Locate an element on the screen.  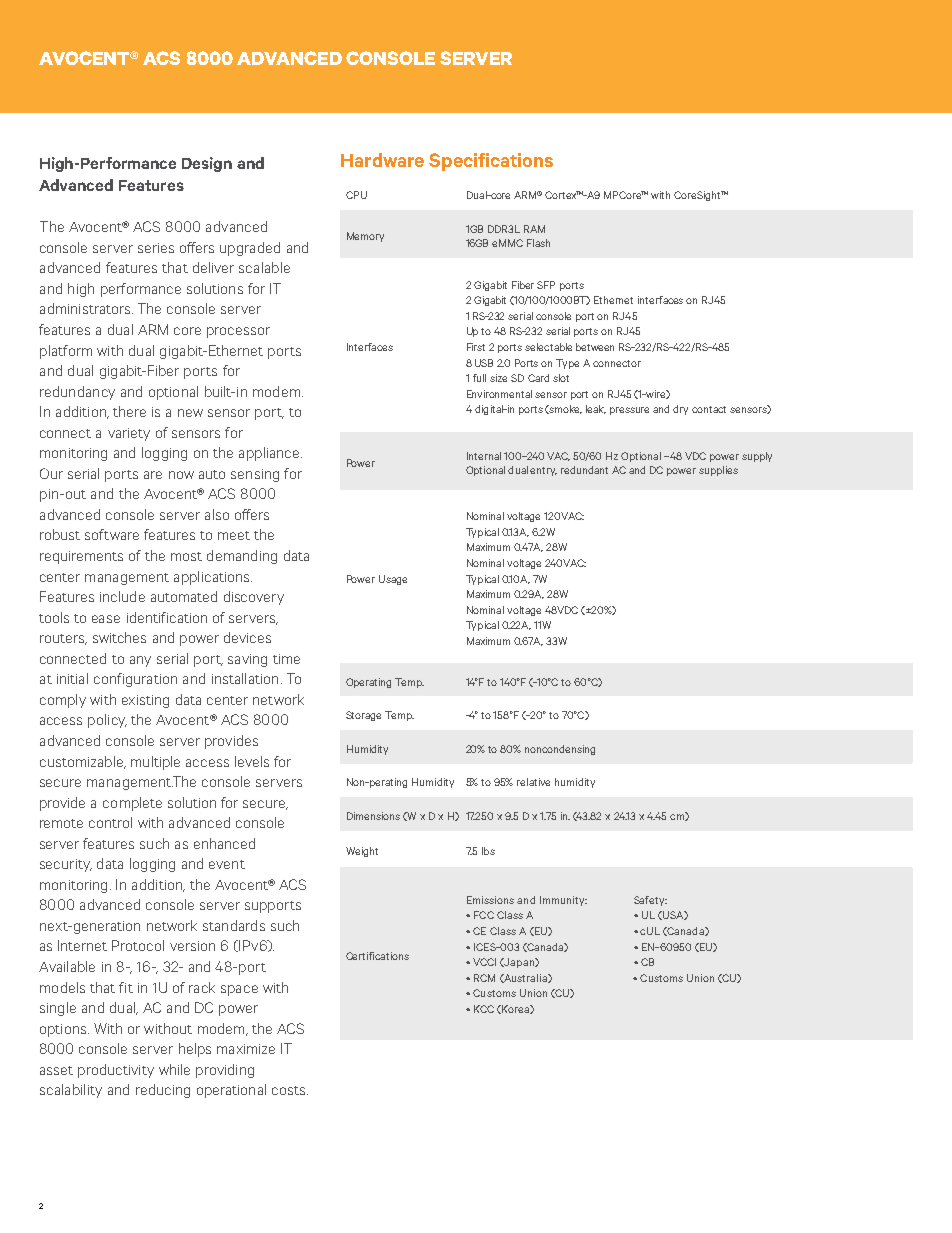
productivity is located at coordinates (116, 1071).
